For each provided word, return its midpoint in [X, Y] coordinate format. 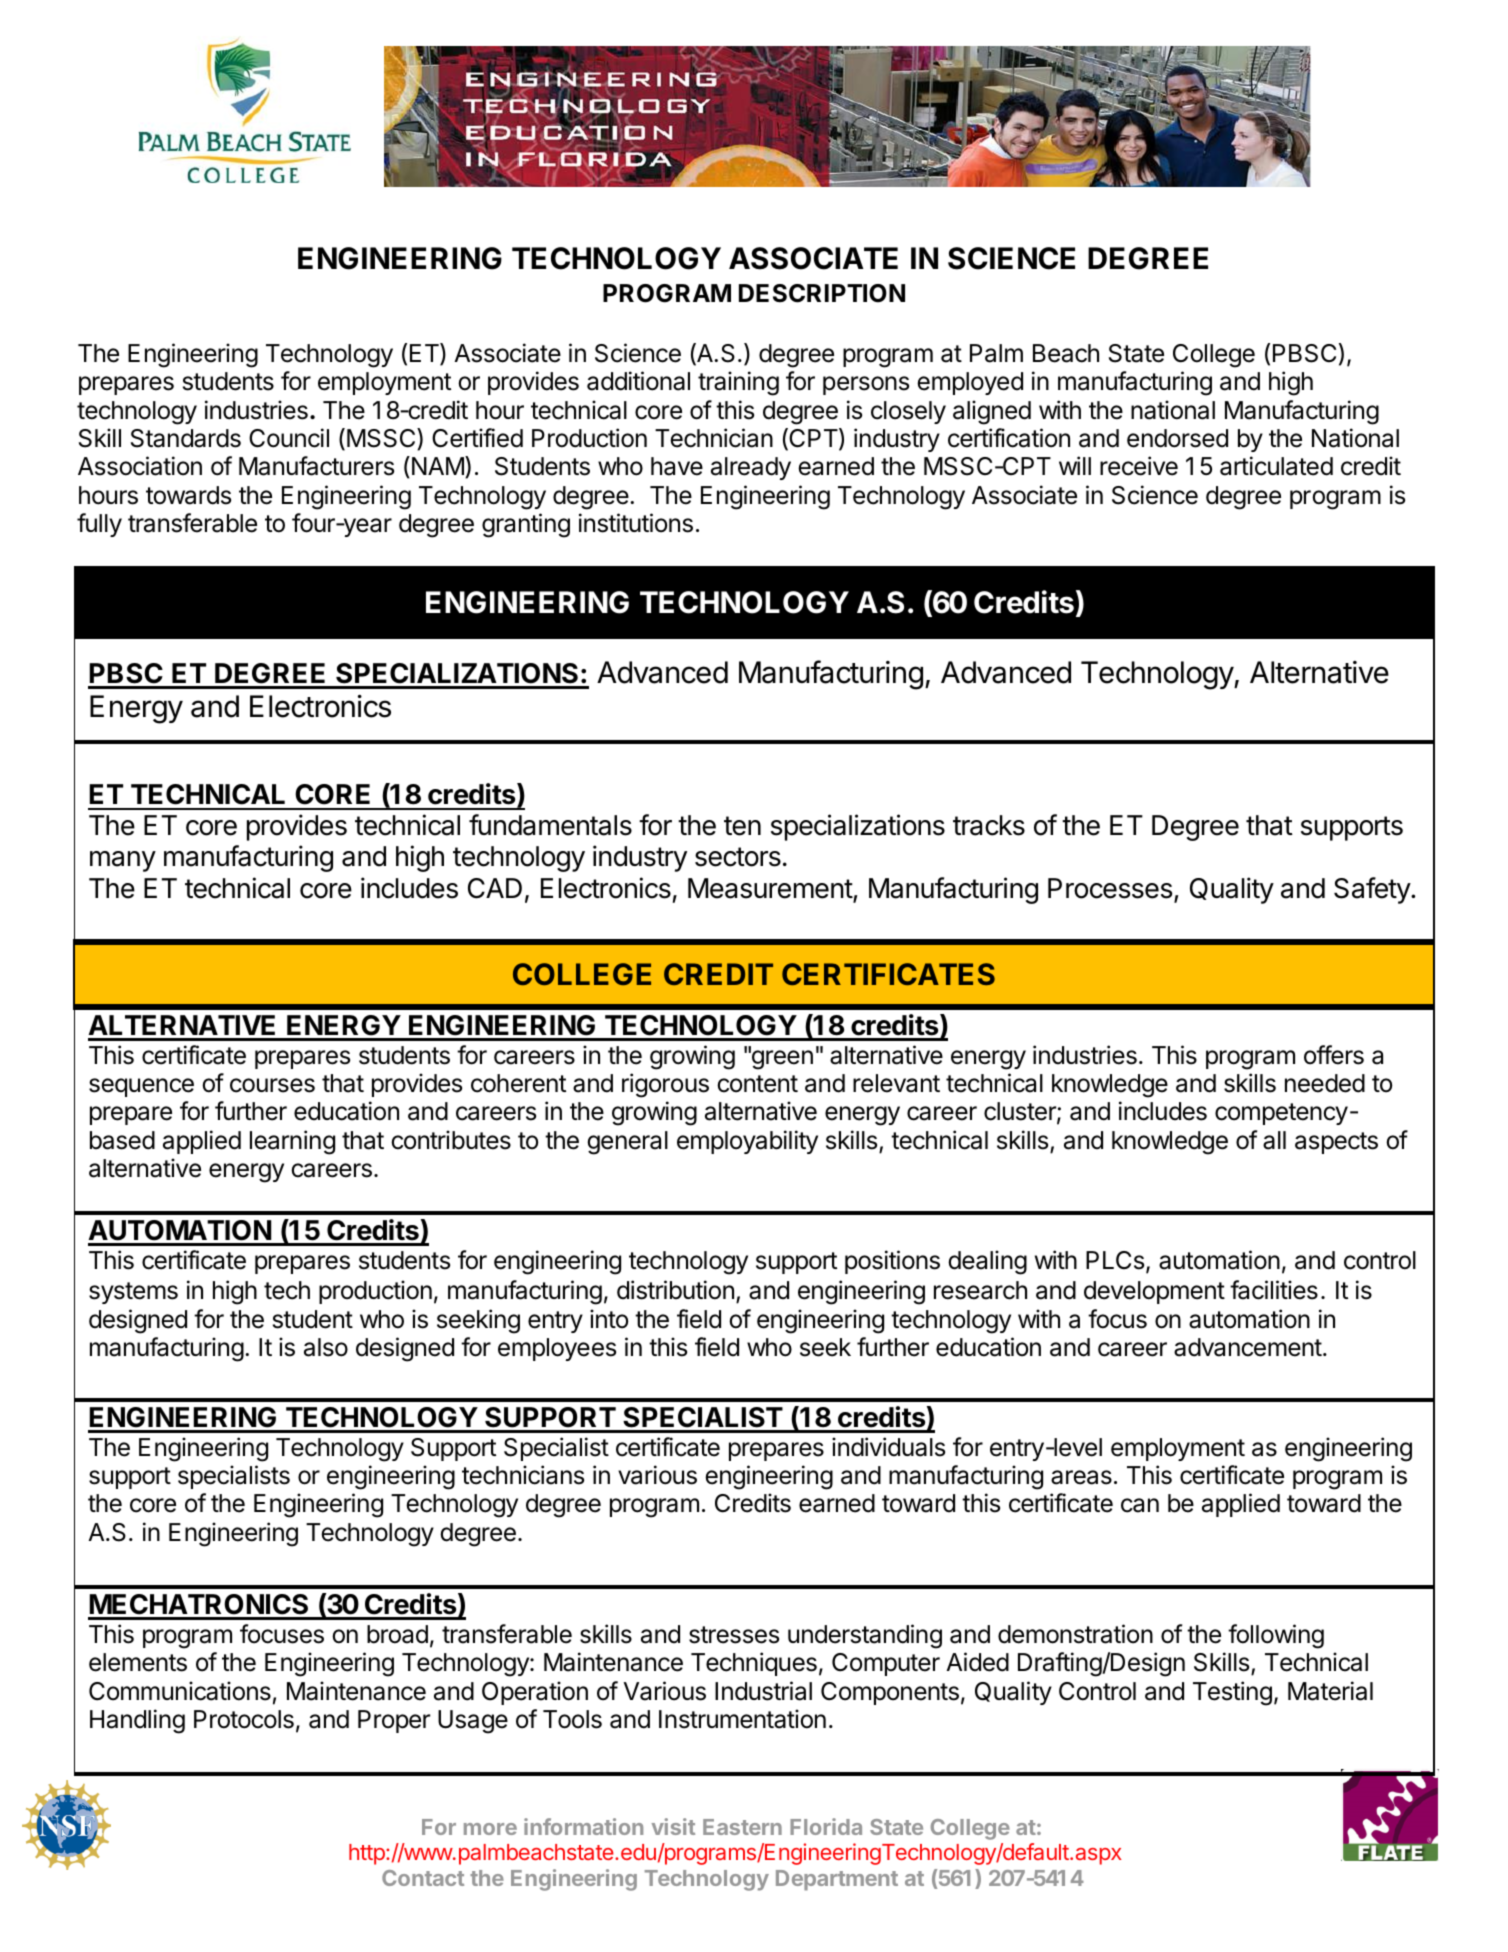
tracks [989, 825]
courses [272, 1085]
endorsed [1177, 438]
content [757, 1084]
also [326, 1347]
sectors [738, 857]
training [738, 383]
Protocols [244, 1719]
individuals [888, 1447]
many [123, 861]
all [1274, 1140]
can [1140, 1505]
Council [289, 438]
